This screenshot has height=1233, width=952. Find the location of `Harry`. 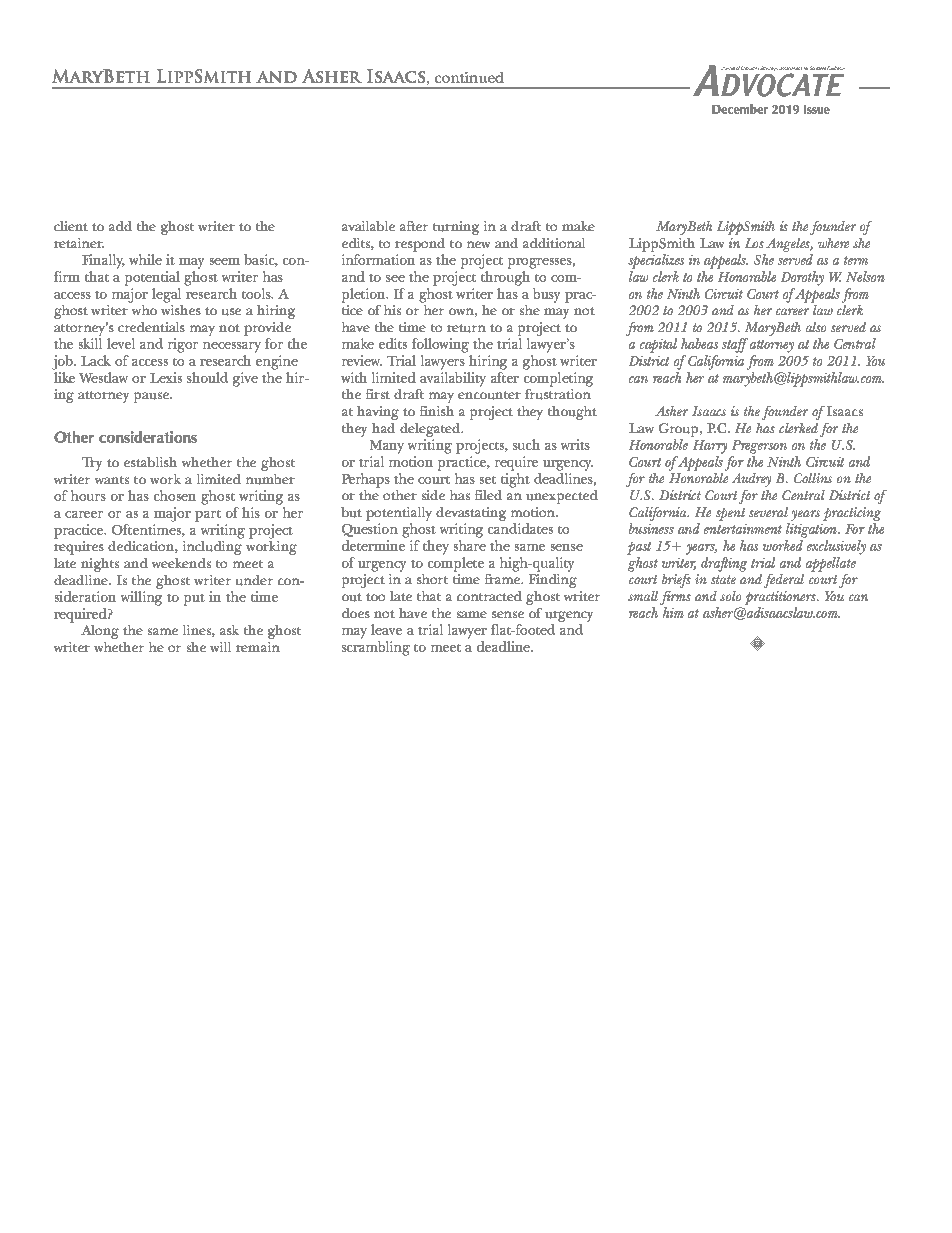

Harry is located at coordinates (710, 447).
